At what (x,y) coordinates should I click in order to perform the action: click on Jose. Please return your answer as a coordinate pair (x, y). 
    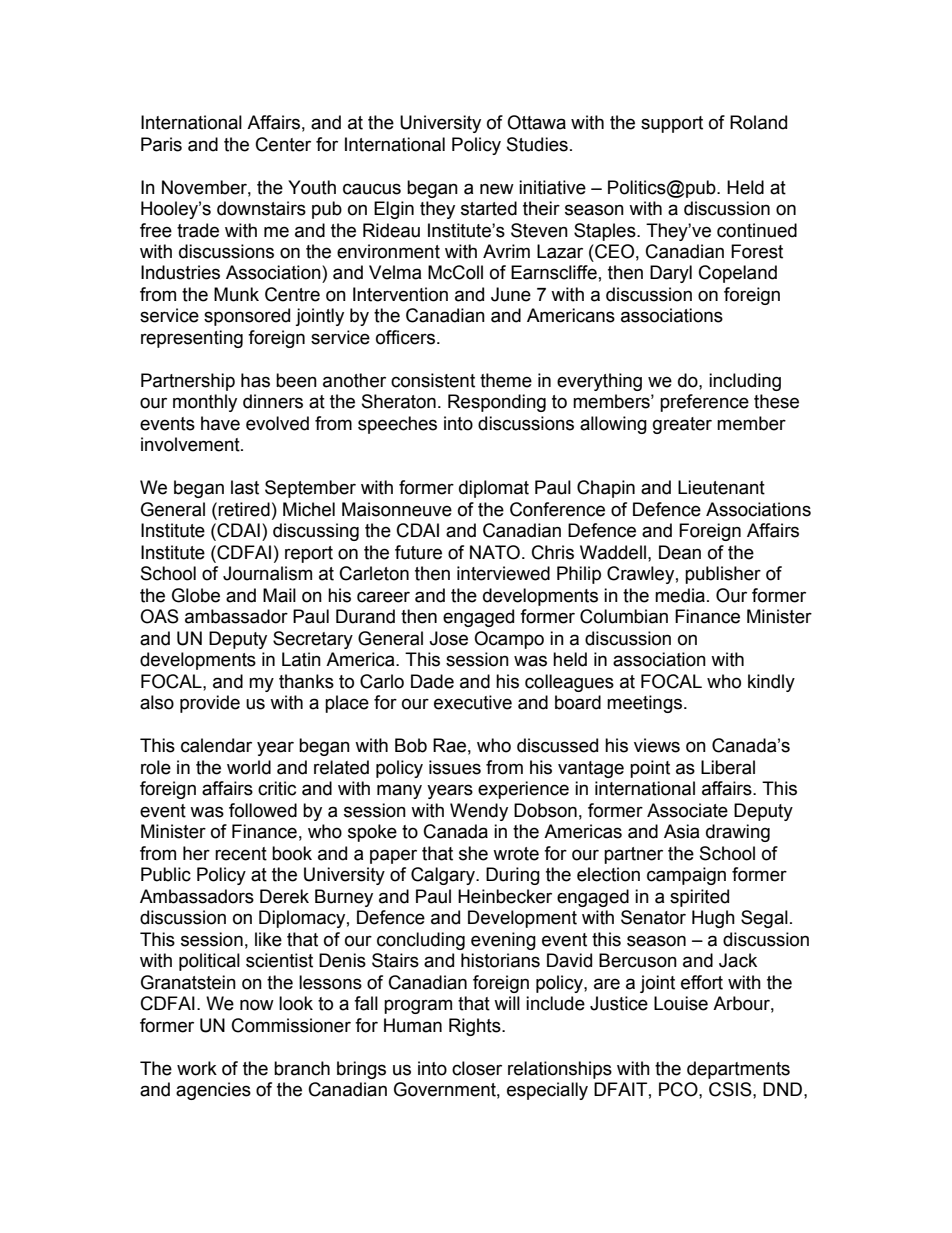
    Looking at the image, I should click on (448, 638).
